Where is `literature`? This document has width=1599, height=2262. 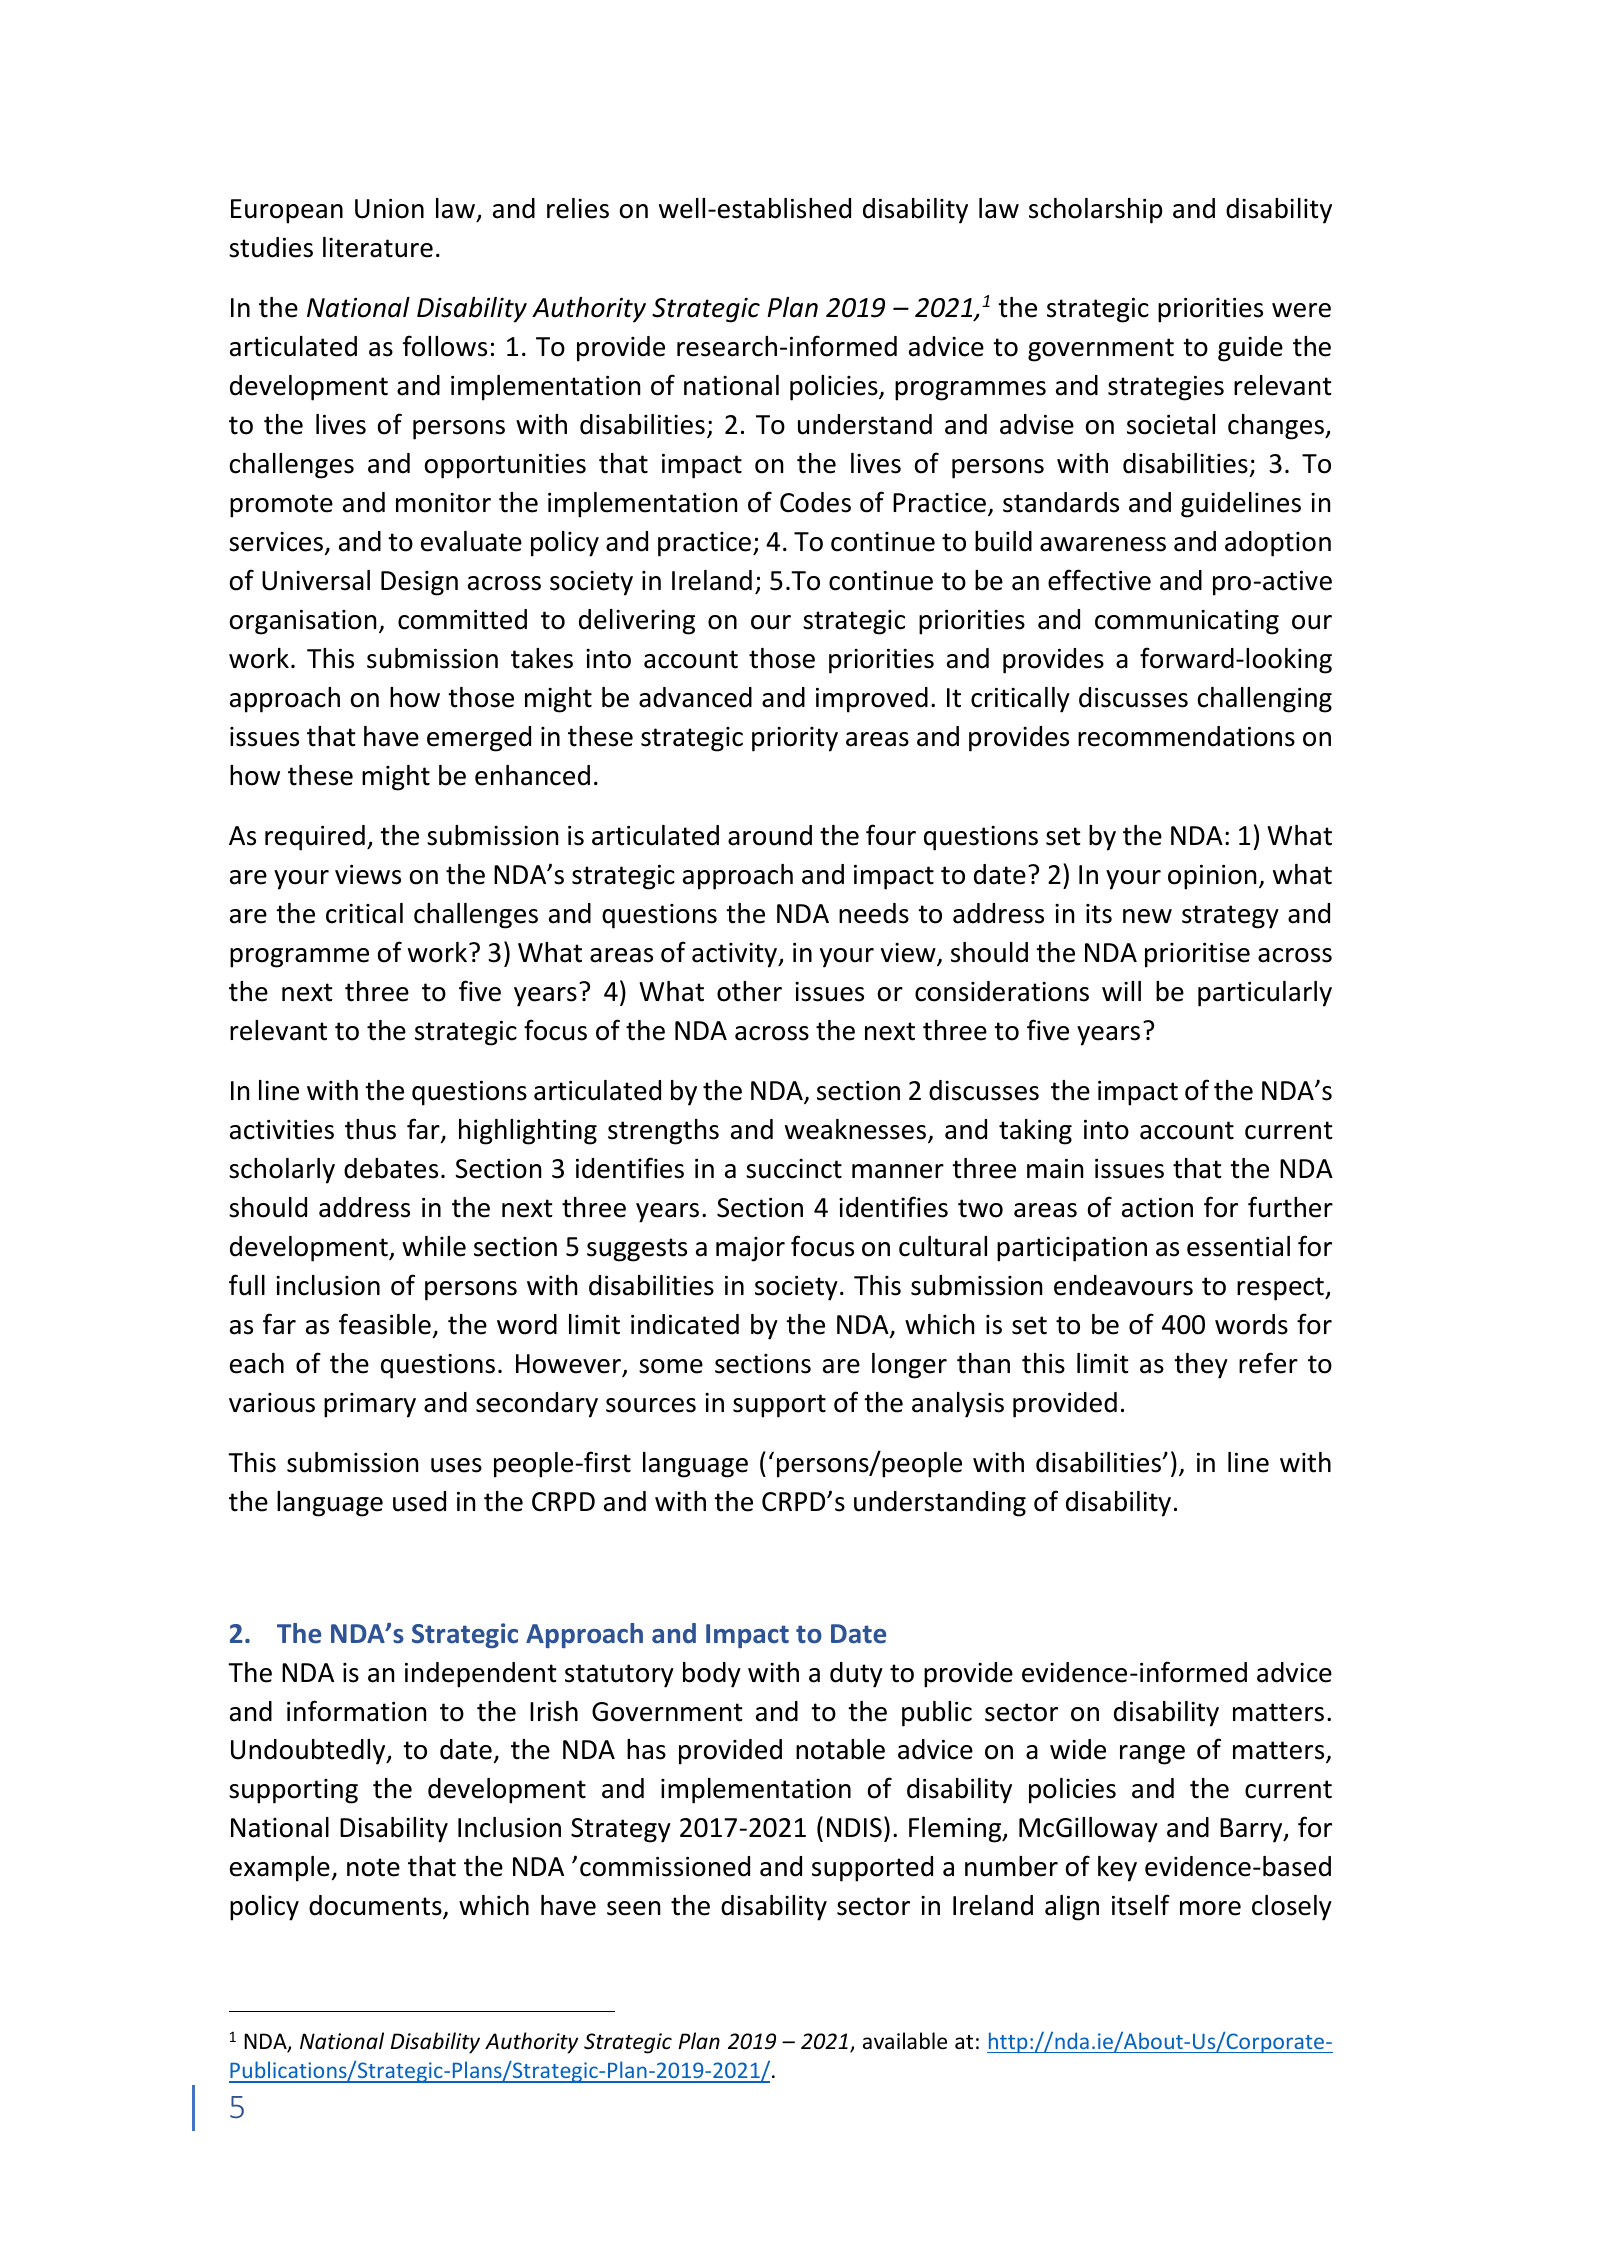
literature is located at coordinates (378, 247).
